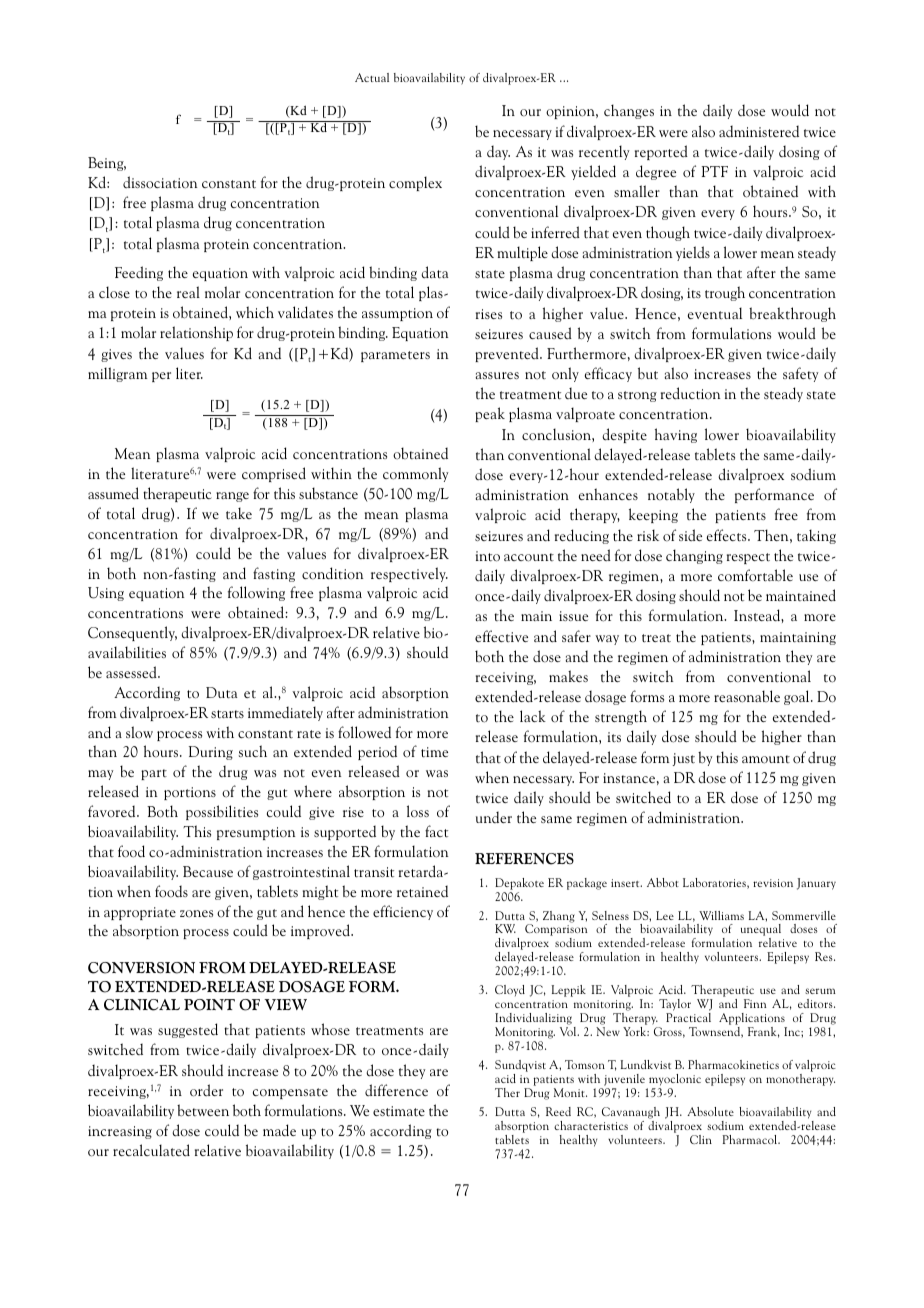  I want to click on Actual, so click(372, 77).
